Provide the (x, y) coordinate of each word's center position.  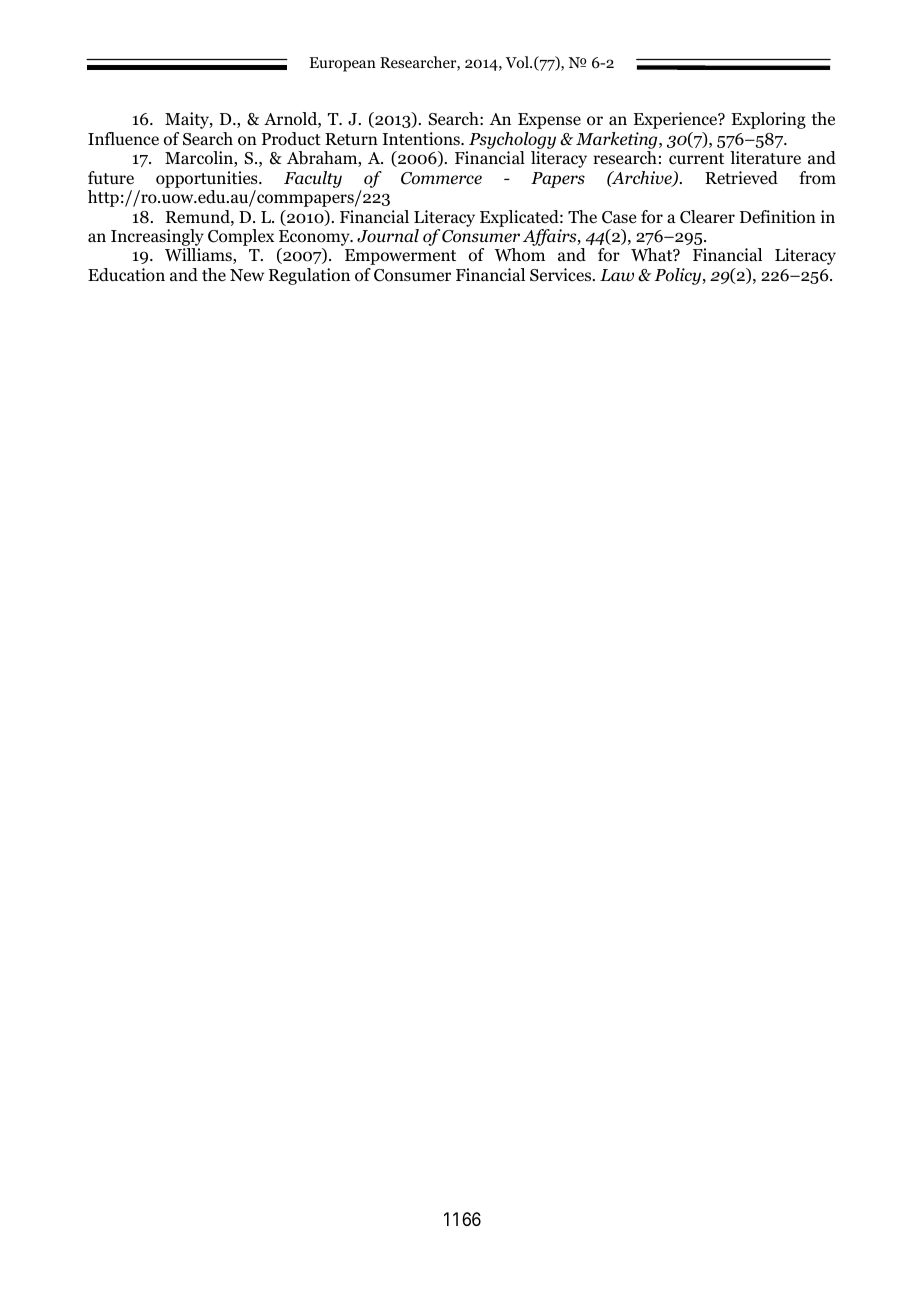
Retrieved (741, 178)
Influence (123, 139)
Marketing (618, 140)
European (342, 64)
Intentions (422, 139)
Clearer (707, 217)
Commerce (441, 178)
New (247, 275)
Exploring (769, 120)
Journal (388, 236)
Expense (549, 121)
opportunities (208, 179)
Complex (241, 237)
